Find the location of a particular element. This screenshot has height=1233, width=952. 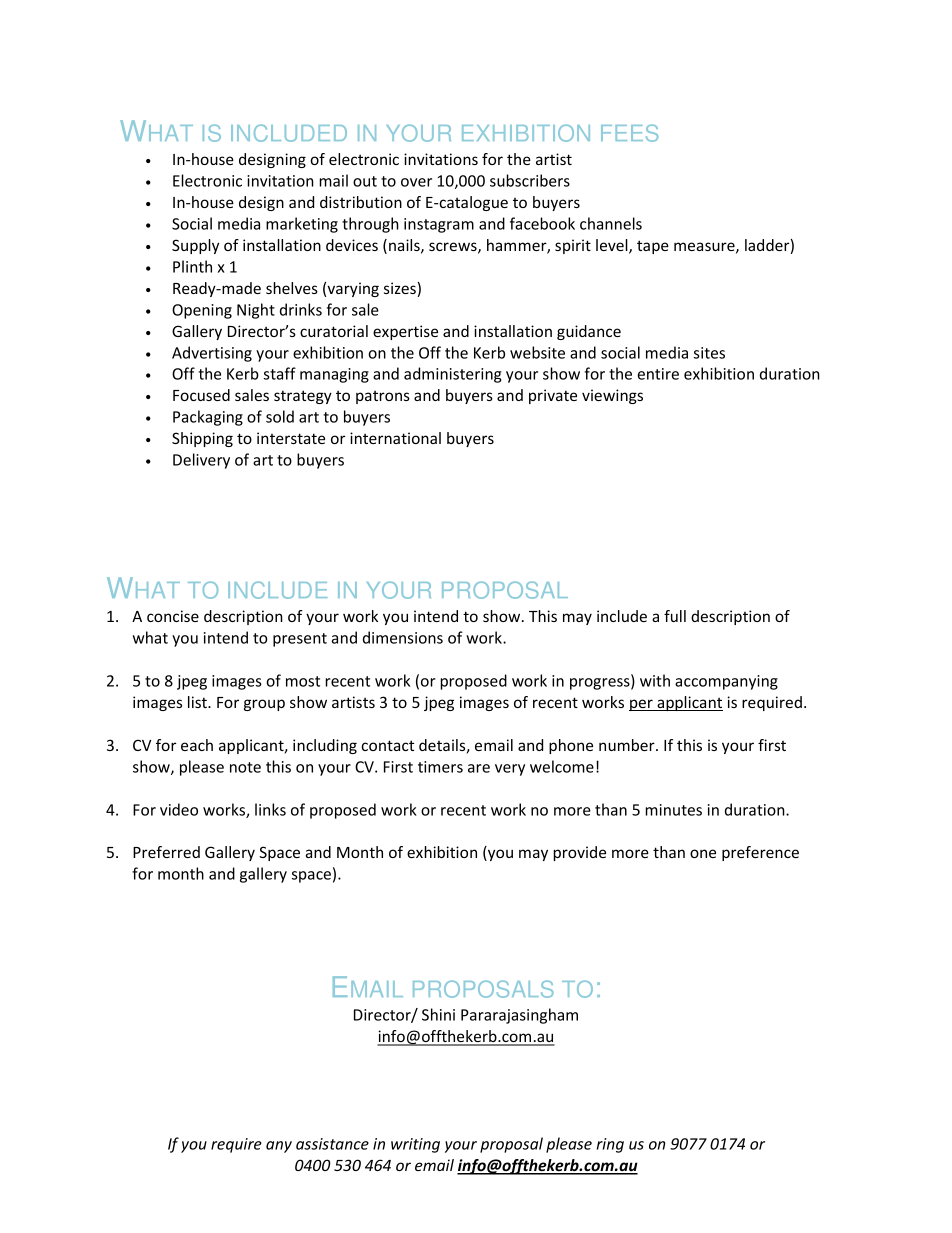

are is located at coordinates (479, 768).
